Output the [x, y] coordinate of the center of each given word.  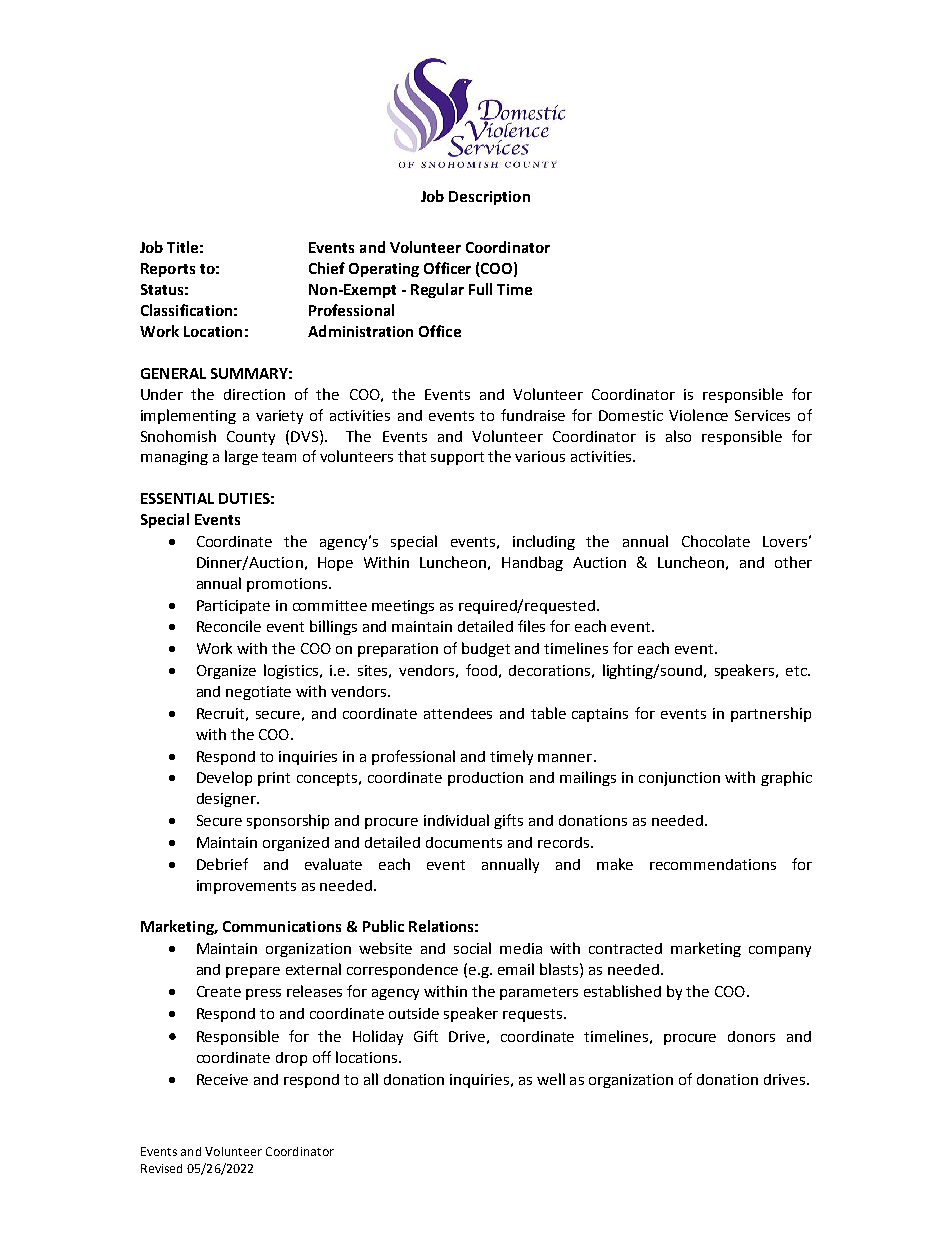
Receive [222, 1079]
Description [489, 198]
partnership [771, 714]
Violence [698, 415]
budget [486, 649]
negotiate [258, 693]
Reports [168, 270]
